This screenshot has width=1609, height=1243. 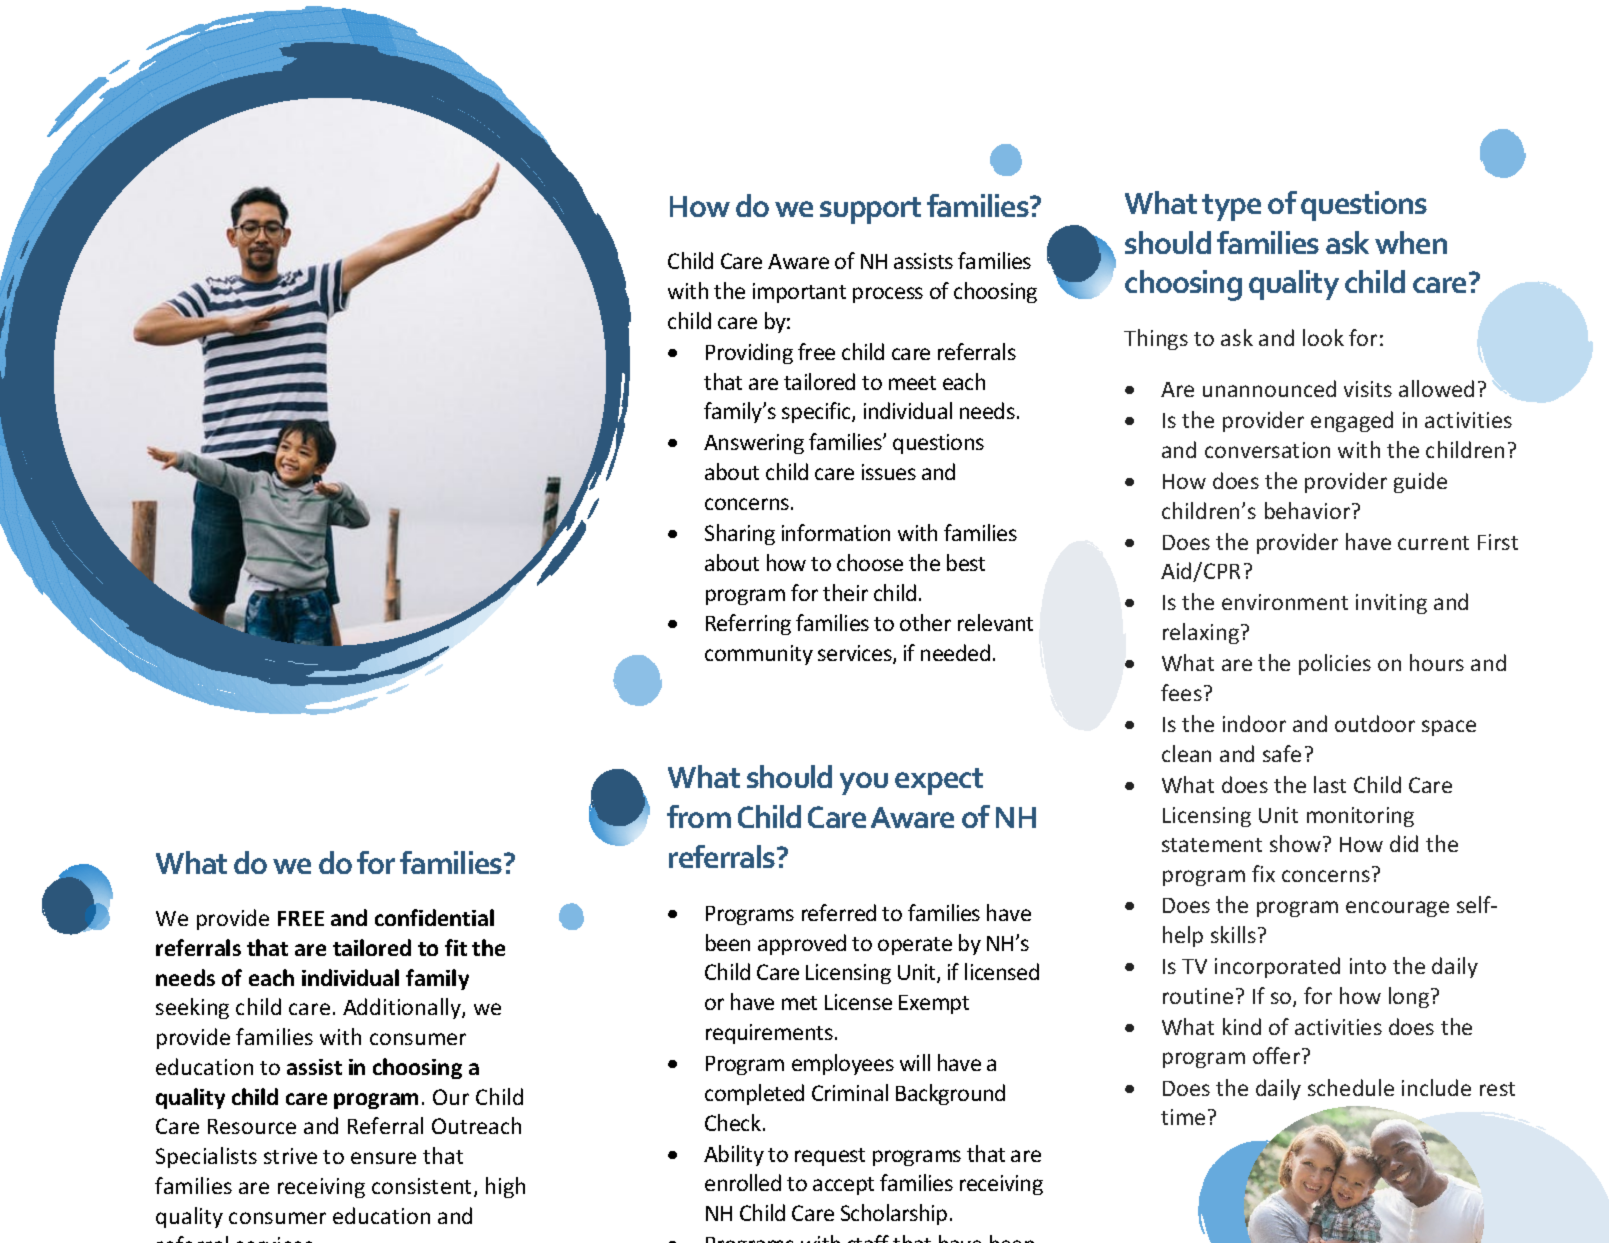 I want to click on support, so click(x=870, y=210).
